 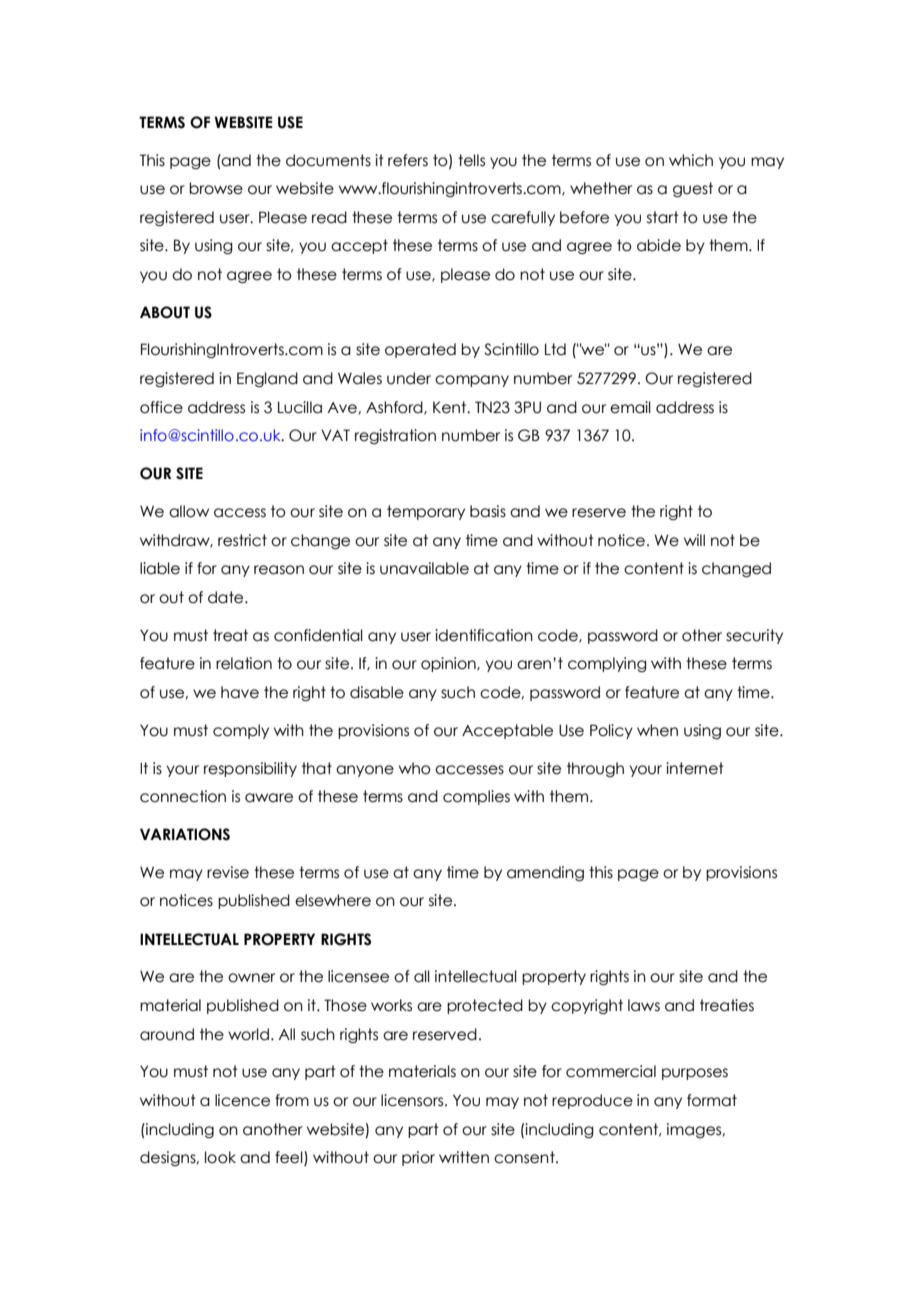 What do you see at coordinates (693, 189) in the screenshot?
I see `guest` at bounding box center [693, 189].
